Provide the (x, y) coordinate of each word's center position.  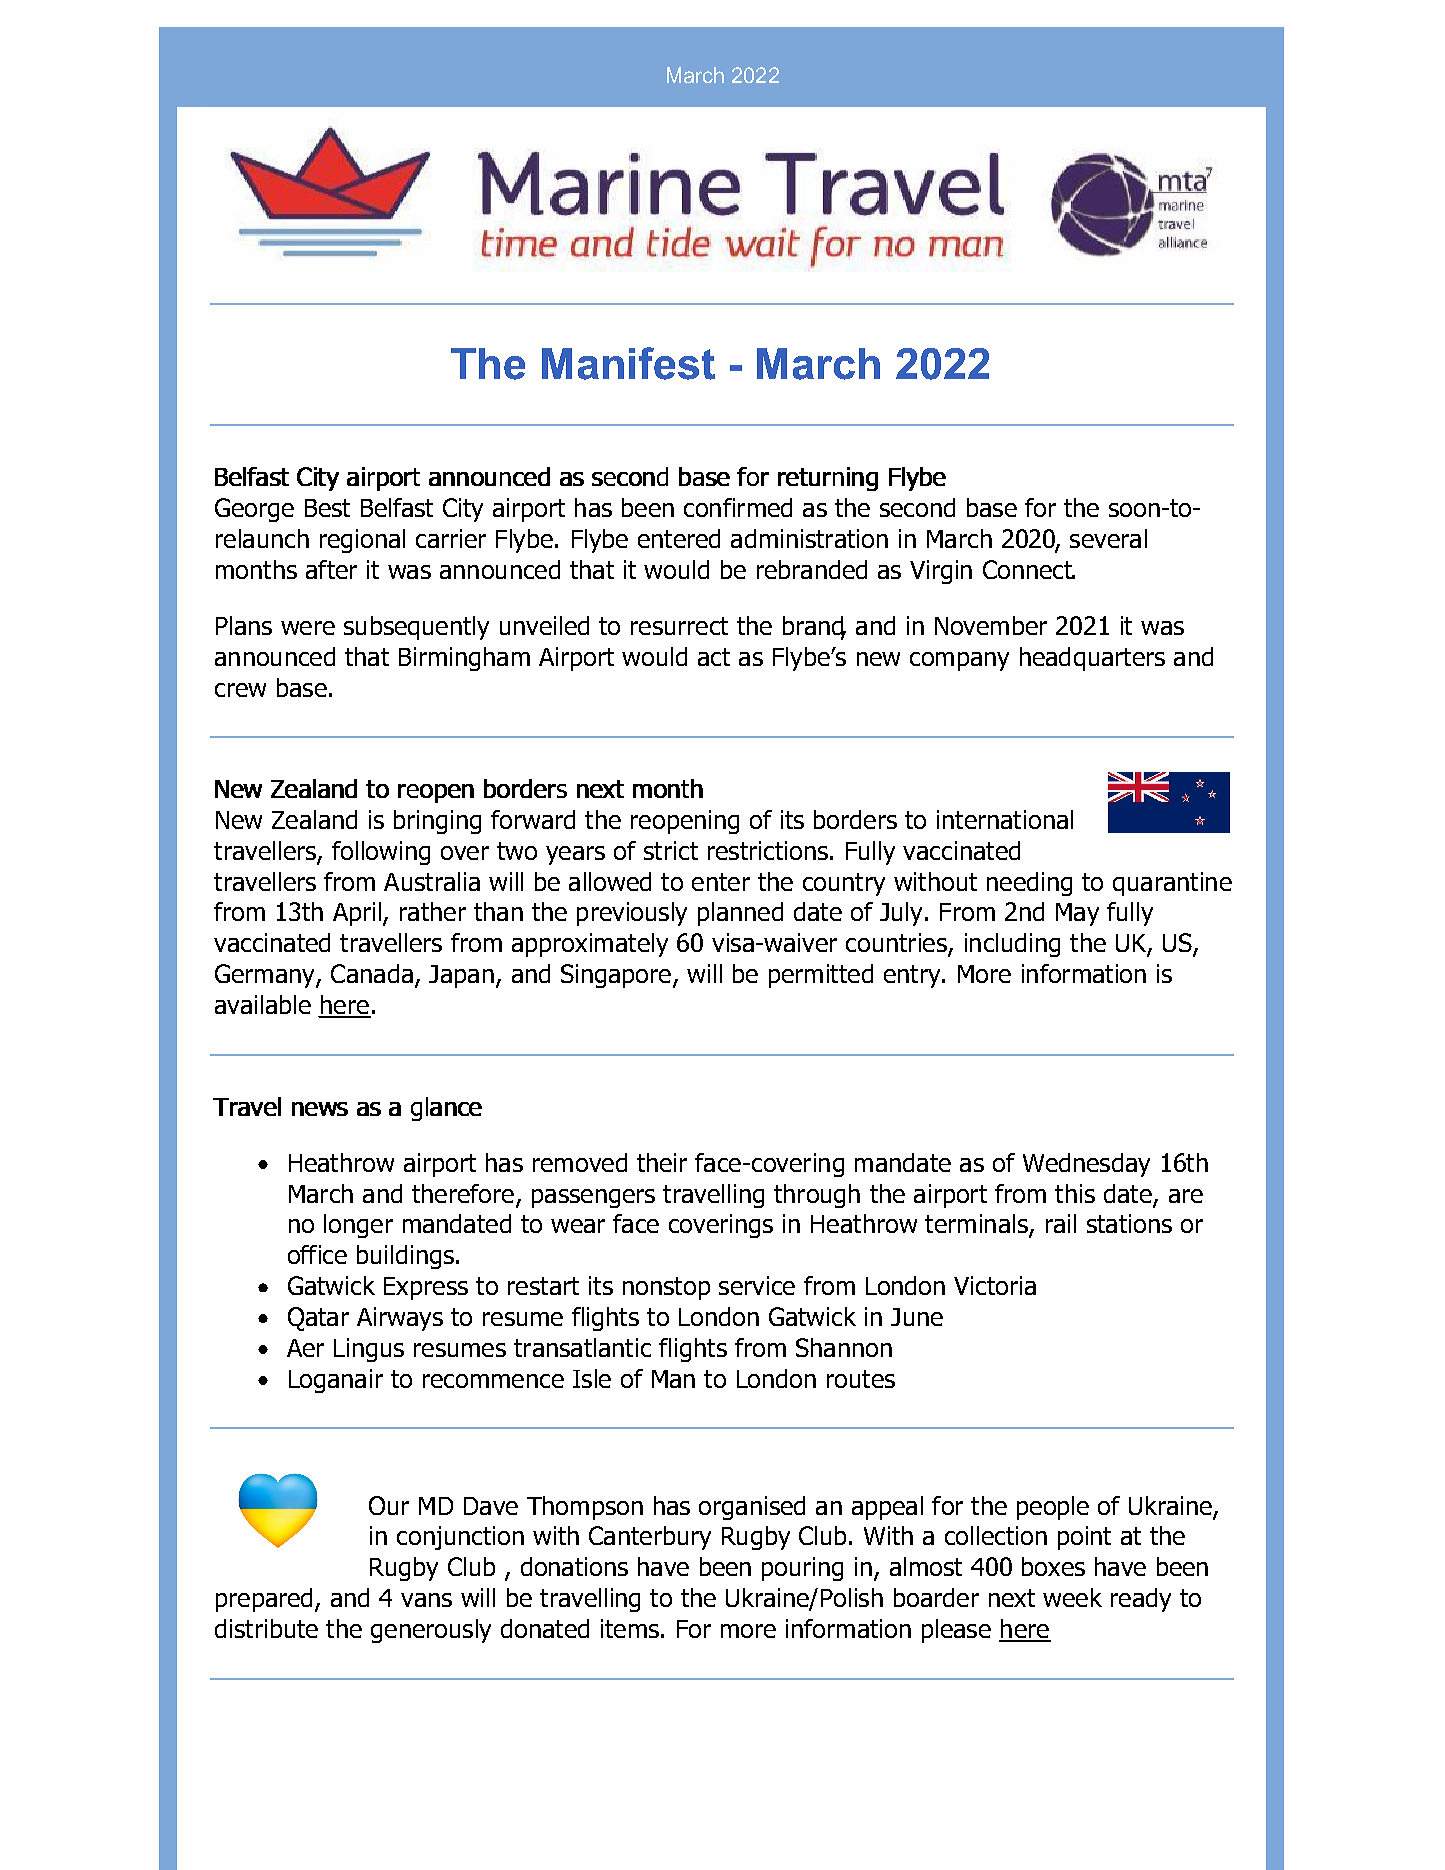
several (1108, 538)
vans (426, 1600)
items (630, 1628)
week (1072, 1597)
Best (327, 508)
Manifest (628, 363)
